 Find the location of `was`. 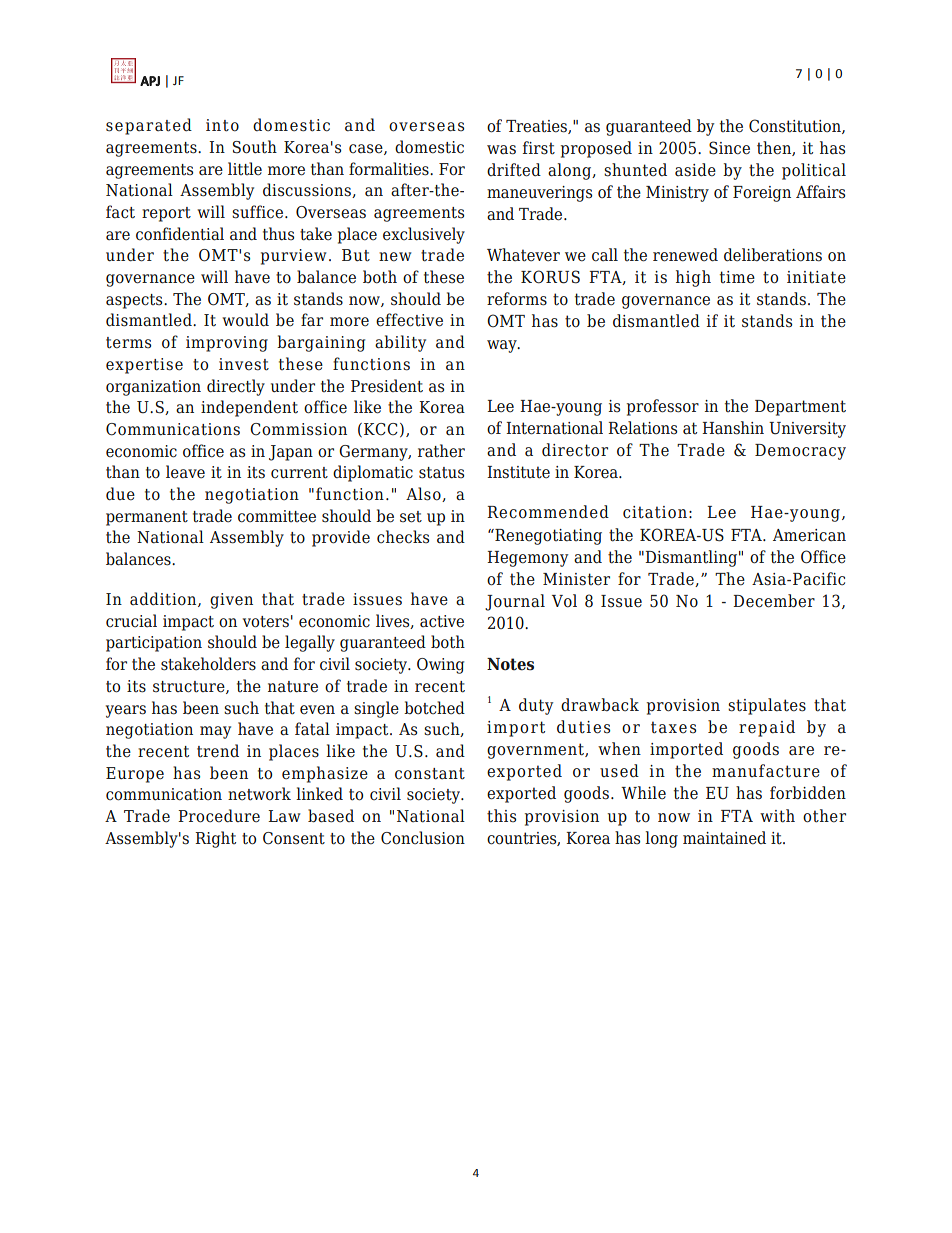

was is located at coordinates (501, 150).
